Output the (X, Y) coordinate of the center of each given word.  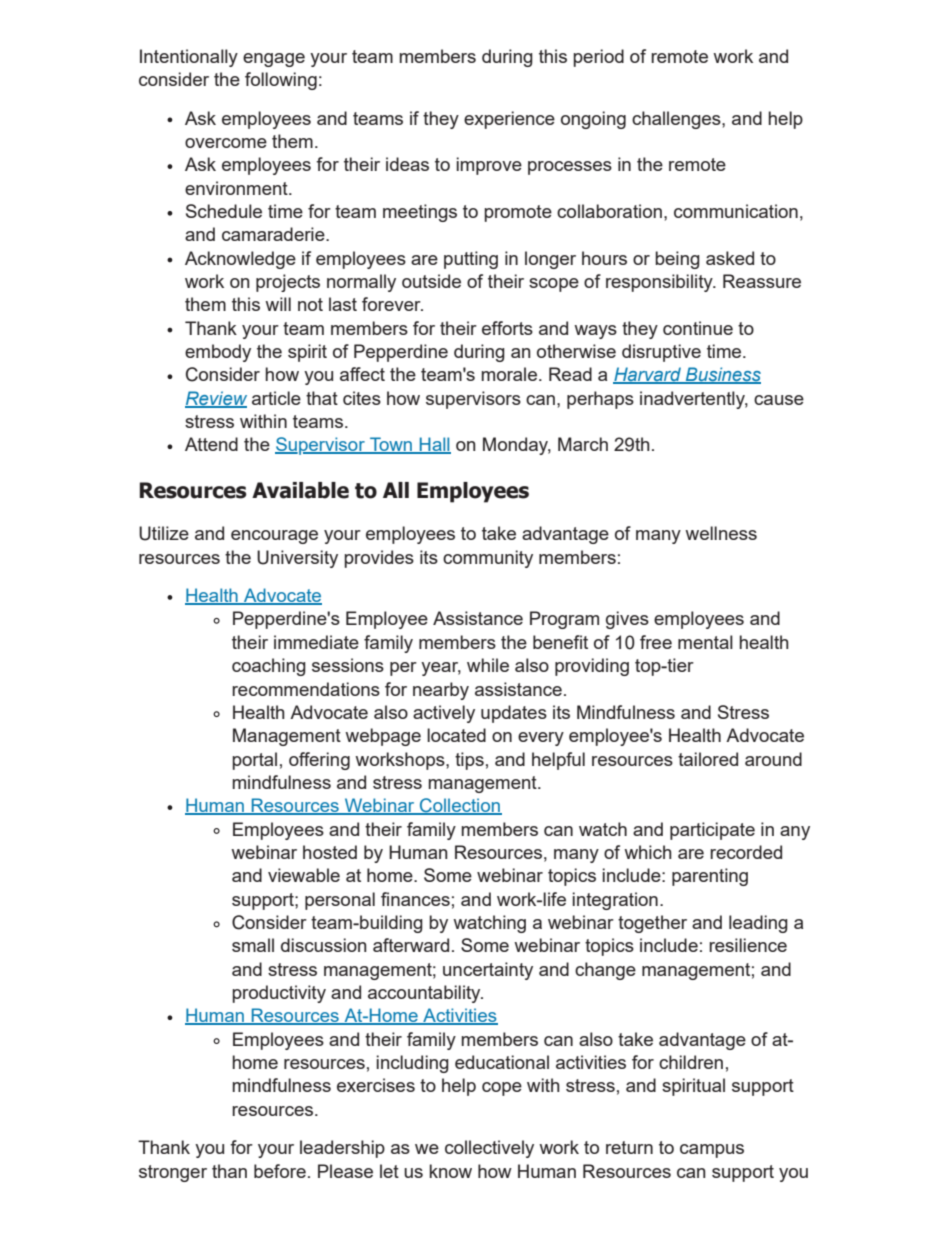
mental (705, 642)
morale (510, 374)
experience (509, 120)
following (281, 81)
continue (698, 328)
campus (712, 1151)
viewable (304, 875)
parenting (710, 877)
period (598, 58)
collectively (489, 1149)
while (488, 665)
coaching (269, 667)
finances (415, 899)
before (280, 1171)
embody (218, 353)
